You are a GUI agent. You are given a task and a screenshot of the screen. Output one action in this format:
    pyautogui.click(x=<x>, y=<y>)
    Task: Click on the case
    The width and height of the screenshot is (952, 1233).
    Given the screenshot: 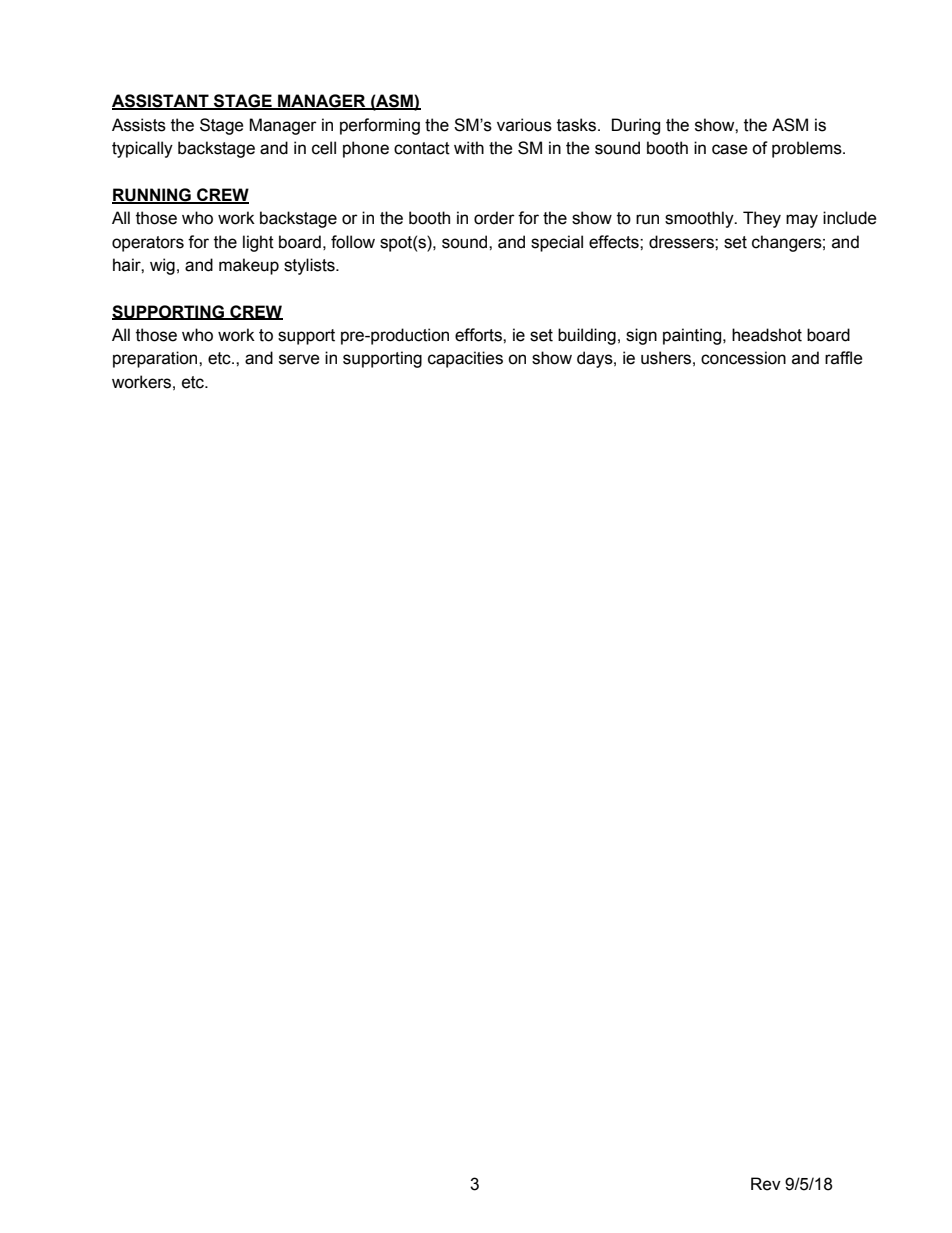 What is the action you would take?
    pyautogui.click(x=730, y=149)
